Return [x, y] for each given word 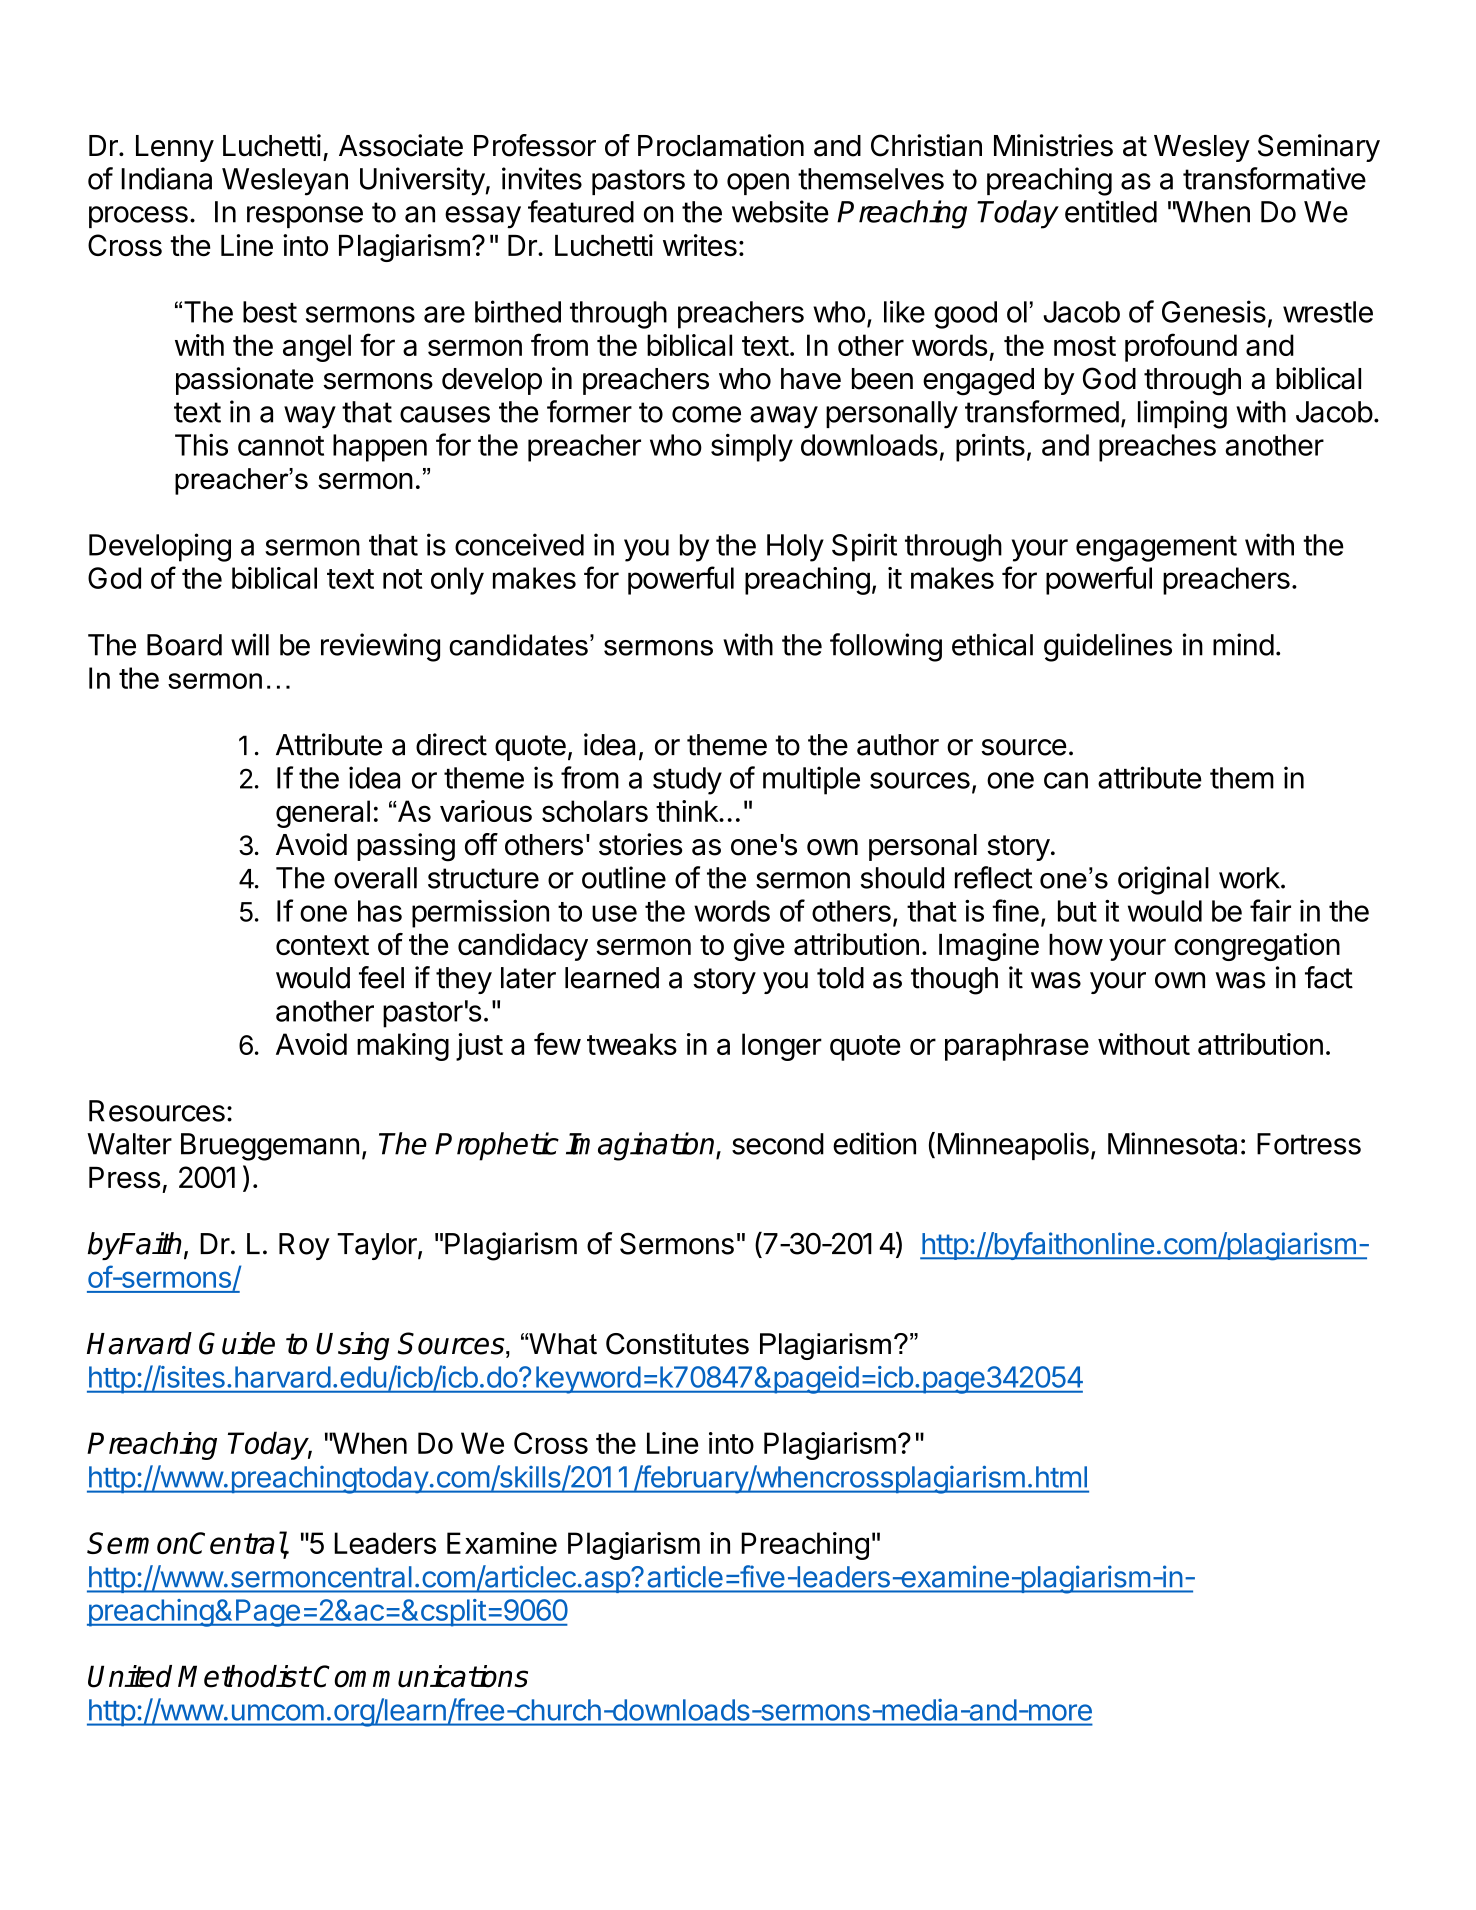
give [759, 947]
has [380, 911]
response [305, 217]
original [1163, 880]
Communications [421, 1676]
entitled [1111, 211]
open [758, 184]
